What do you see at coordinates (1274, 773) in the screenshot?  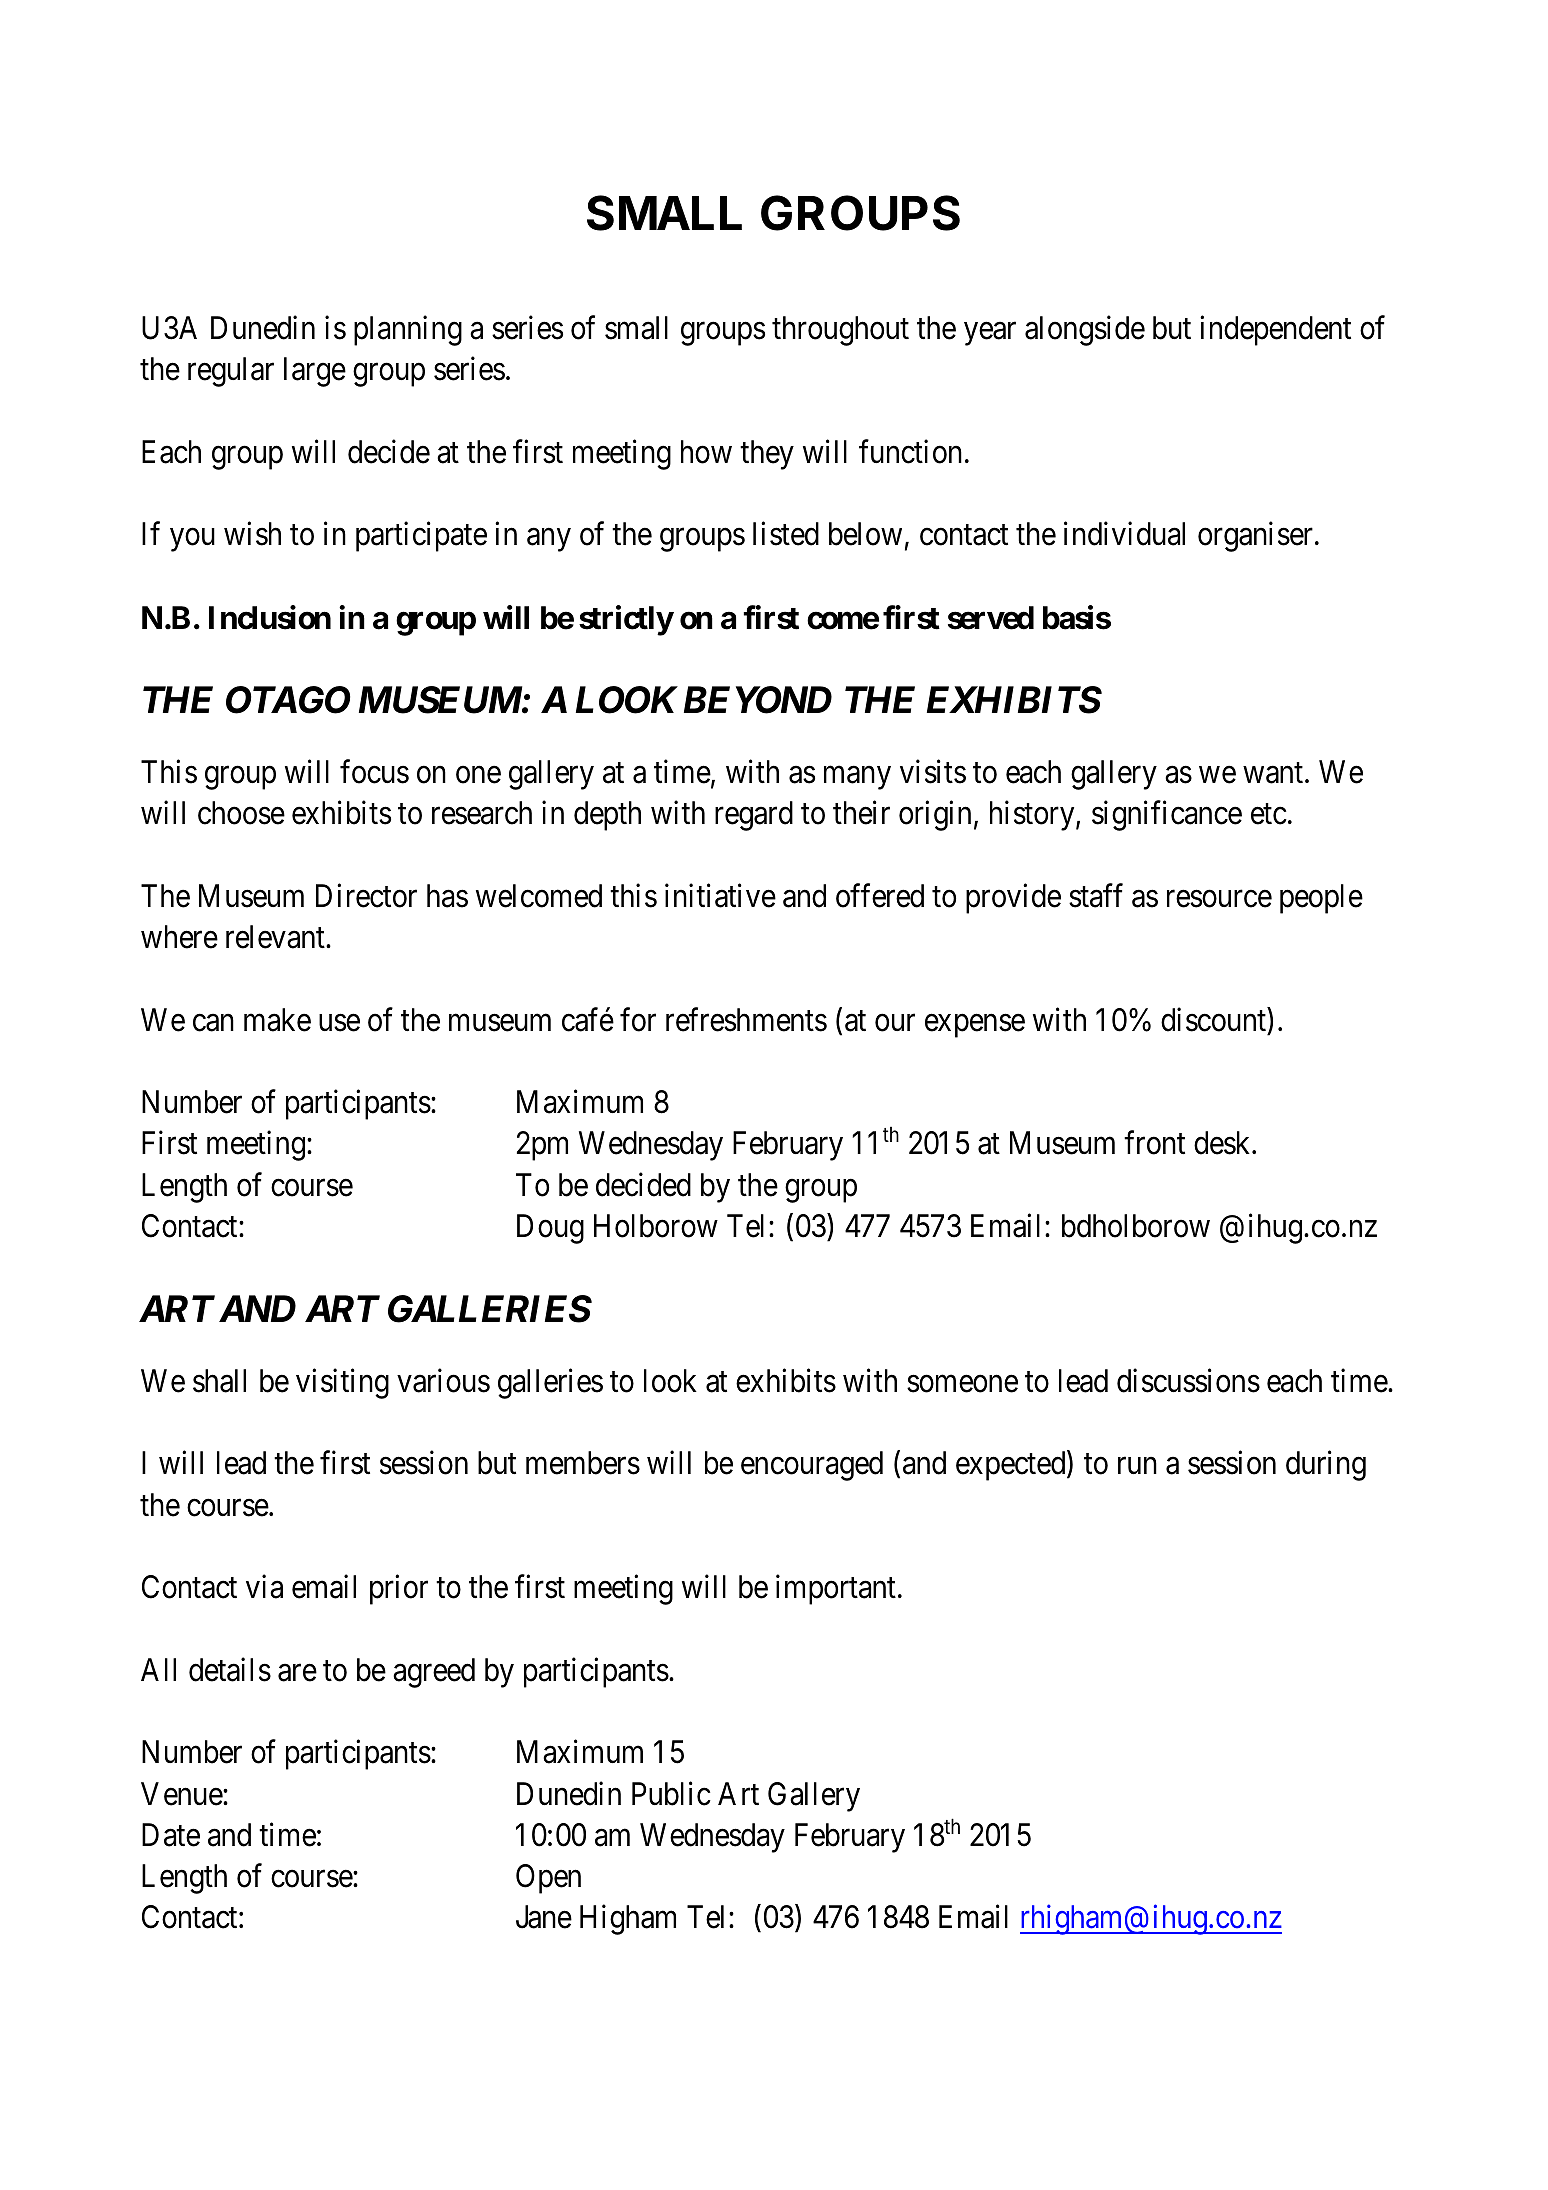 I see `want` at bounding box center [1274, 773].
